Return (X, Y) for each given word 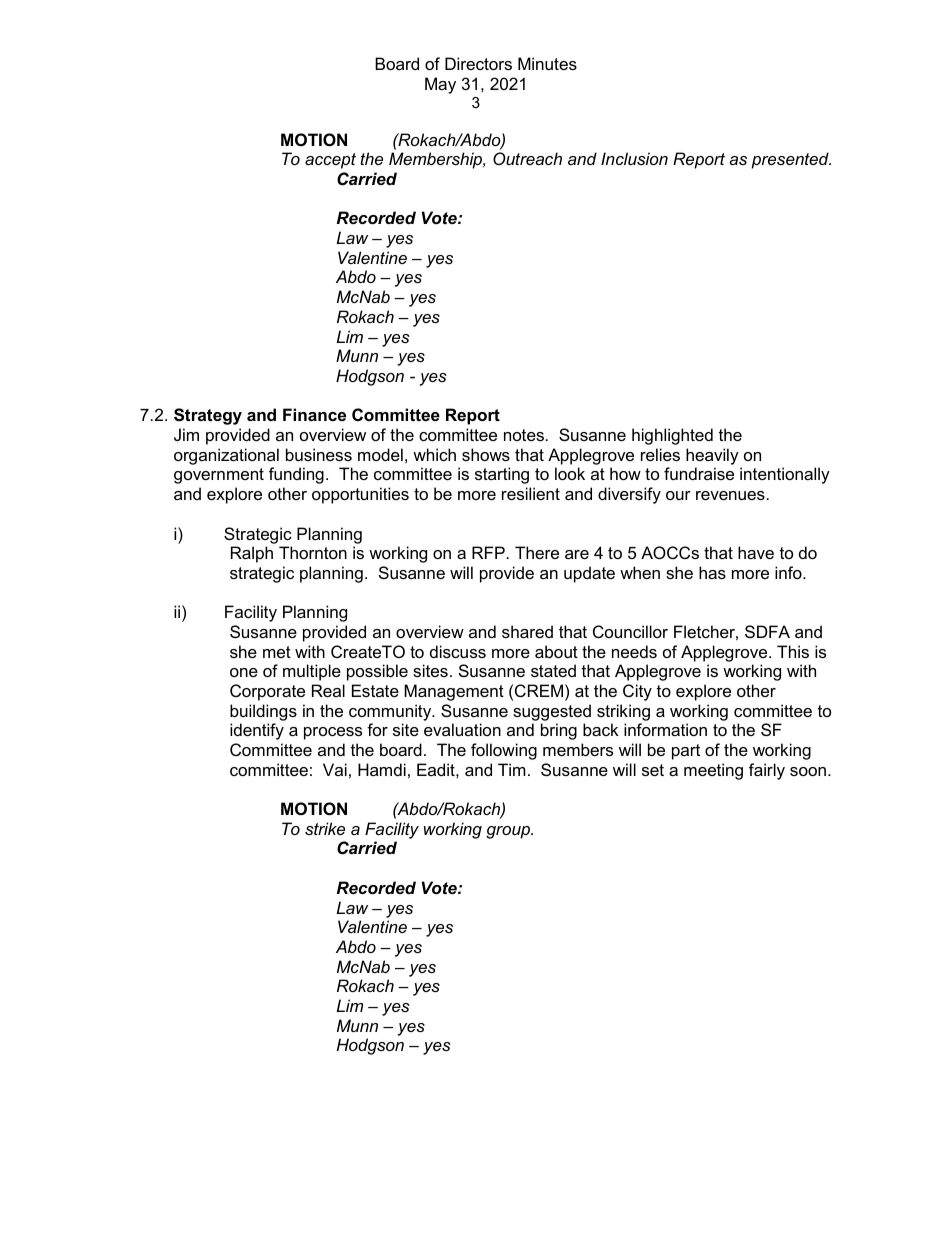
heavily (712, 456)
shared (527, 631)
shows (486, 454)
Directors (478, 63)
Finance (314, 414)
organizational (226, 456)
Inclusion (634, 158)
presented (791, 160)
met (277, 652)
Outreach (527, 158)
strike (325, 828)
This (793, 651)
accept (330, 161)
